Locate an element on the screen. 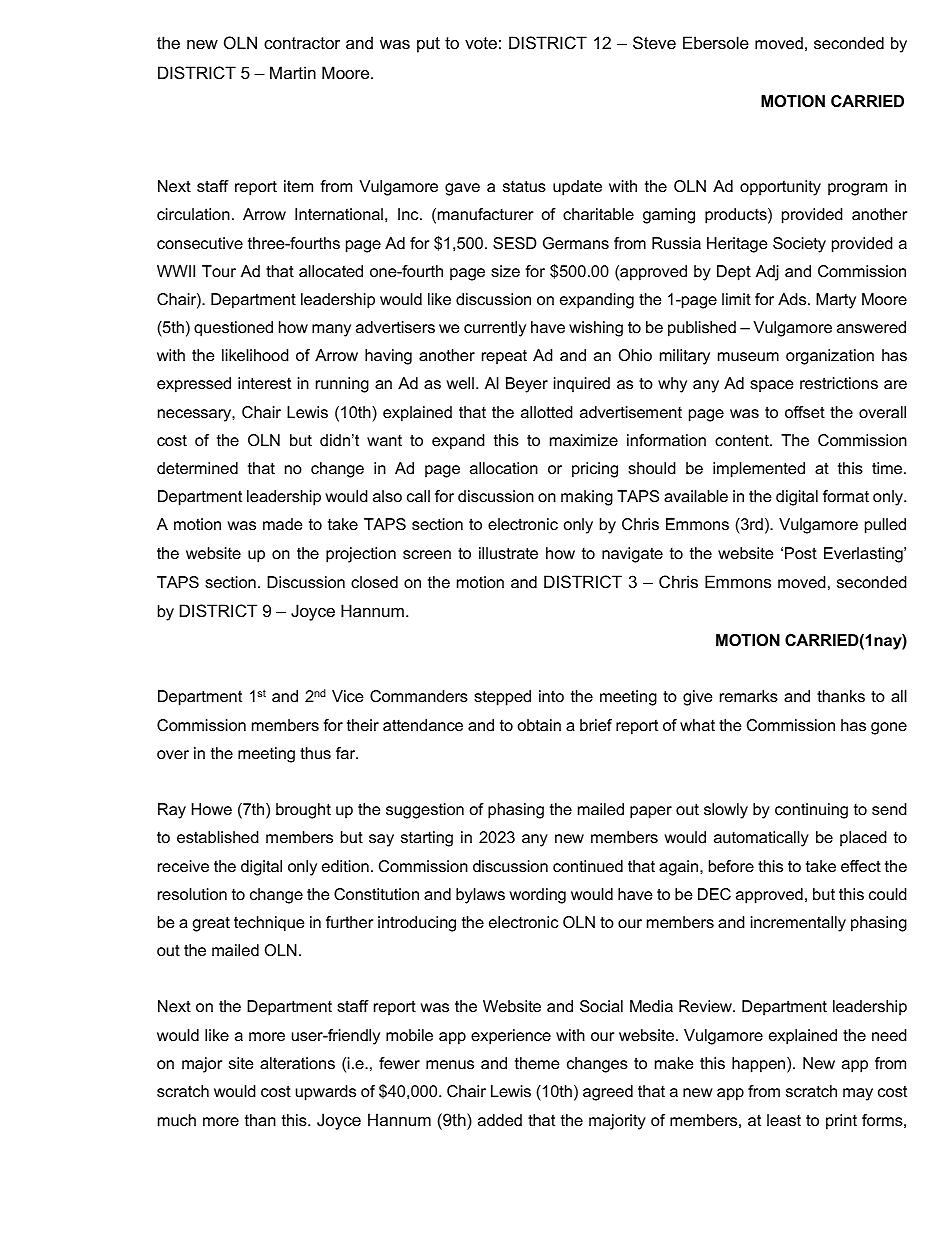 The height and width of the screenshot is (1233, 952). put is located at coordinates (428, 45).
